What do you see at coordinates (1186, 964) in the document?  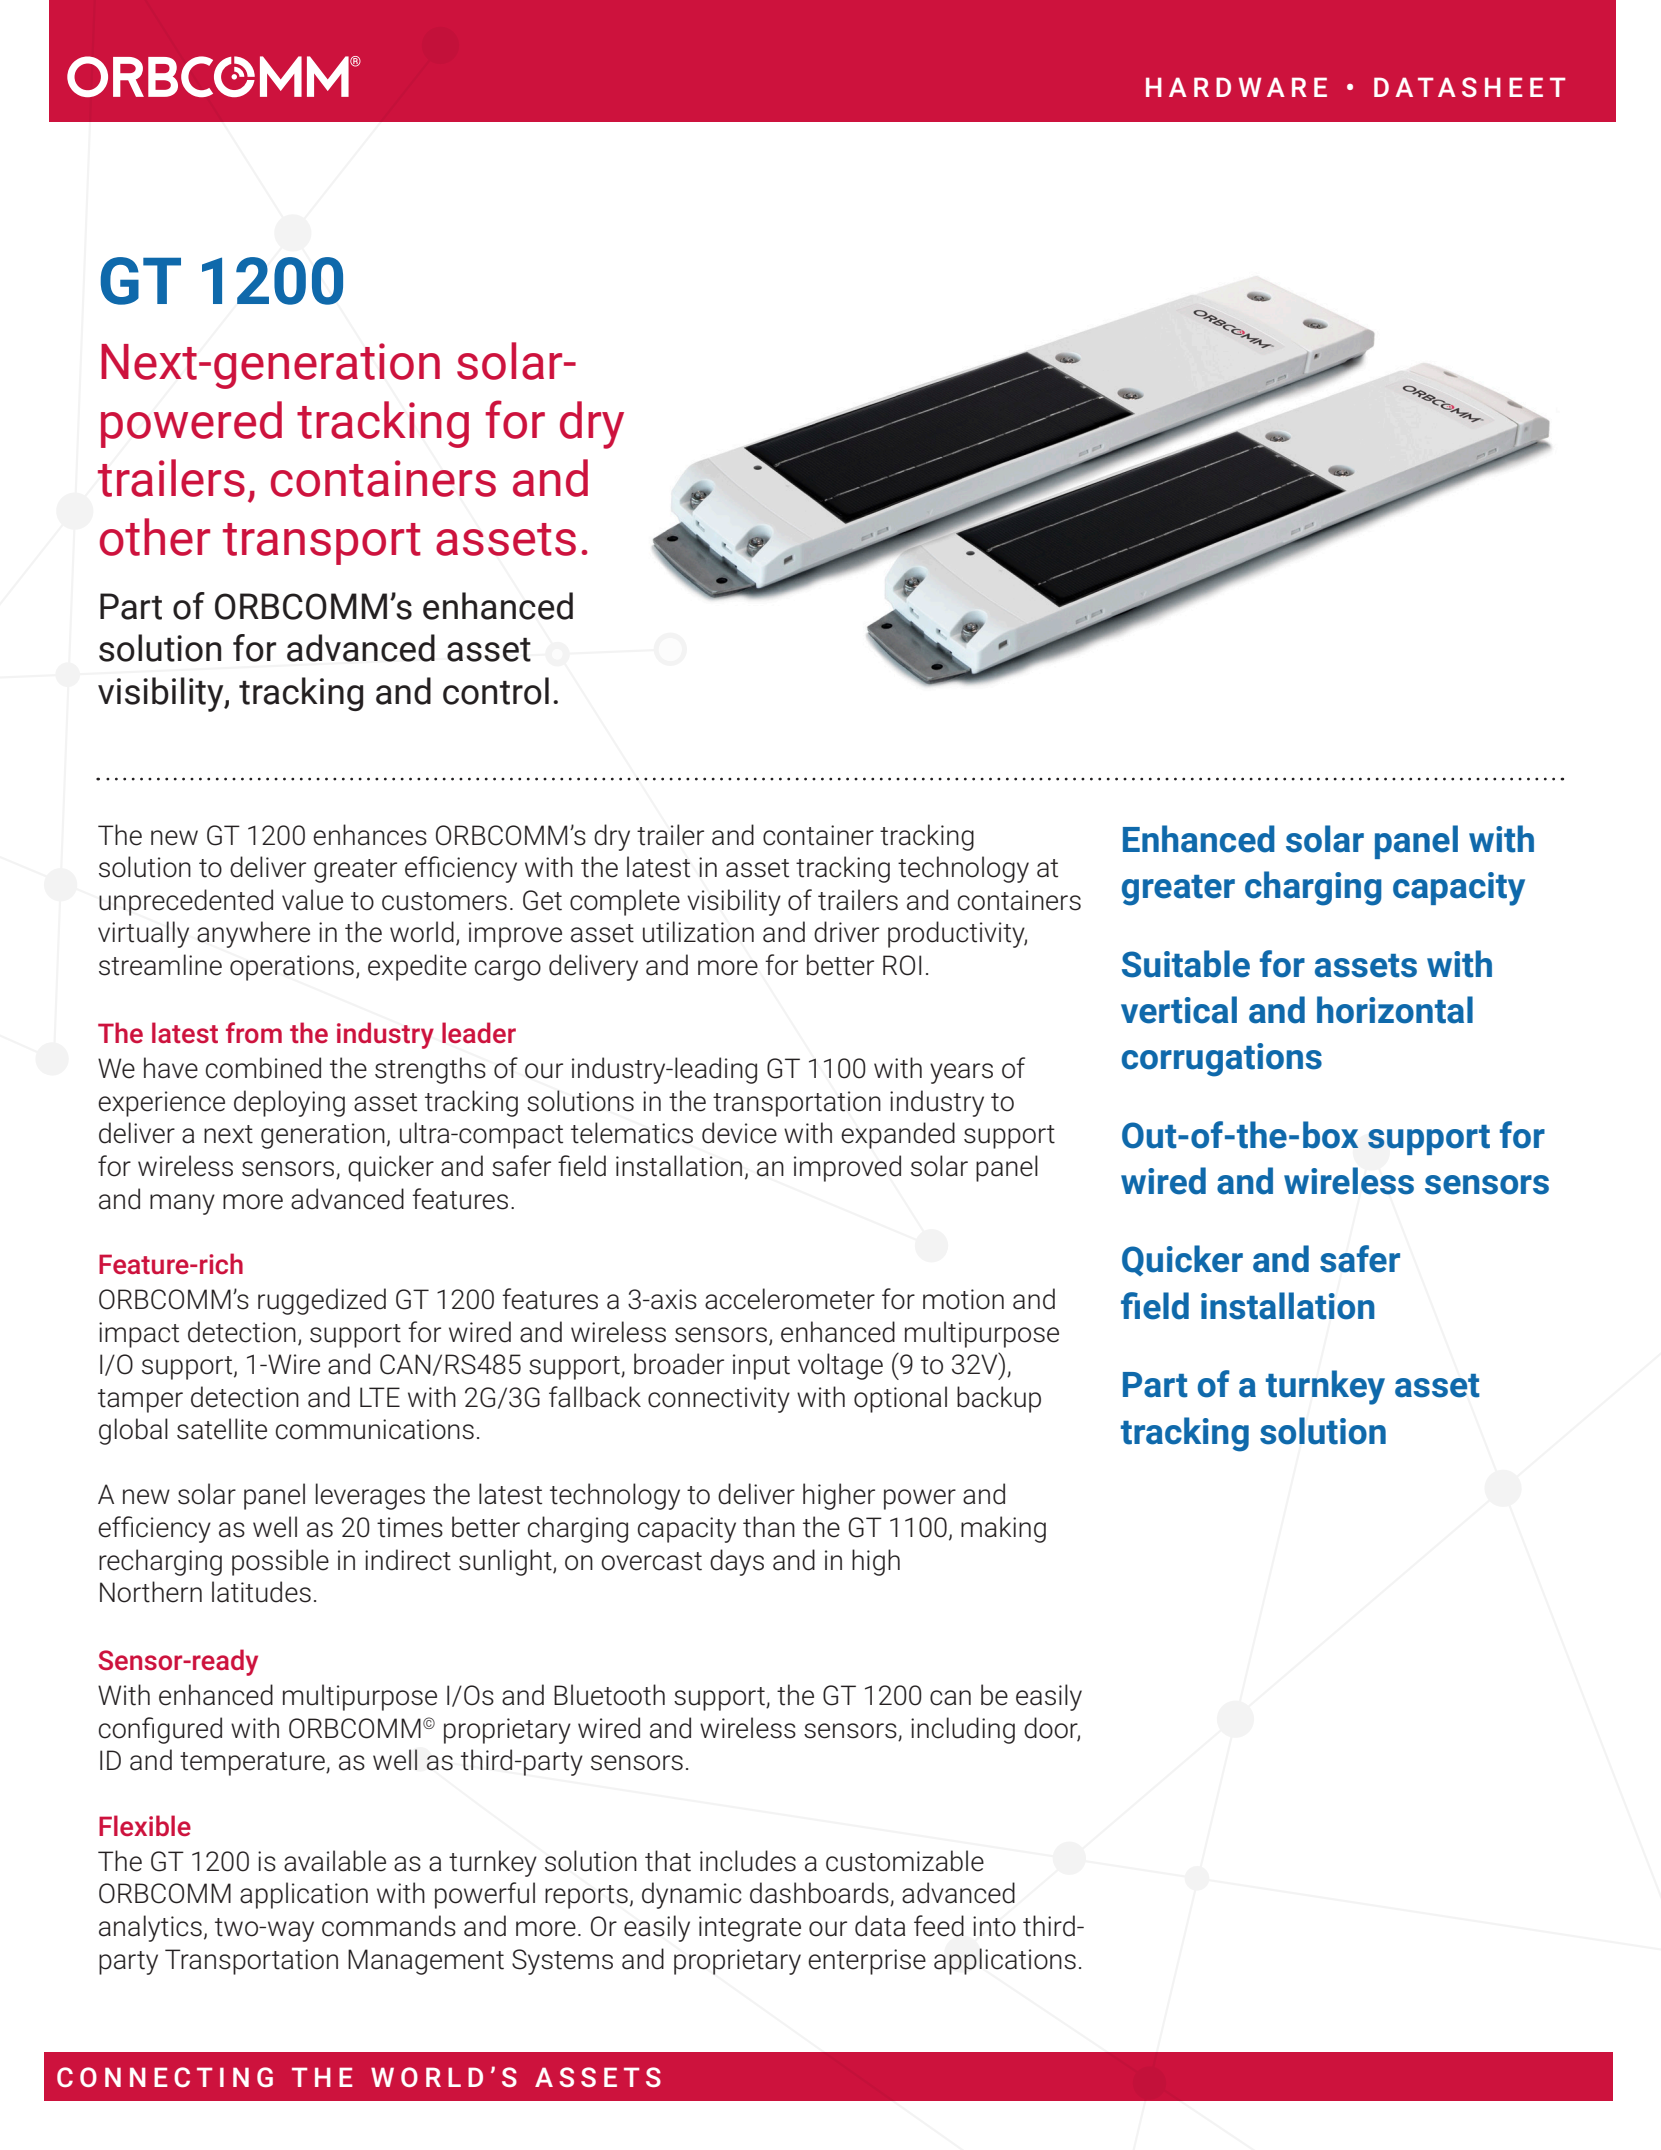 I see `Suitable` at bounding box center [1186, 964].
